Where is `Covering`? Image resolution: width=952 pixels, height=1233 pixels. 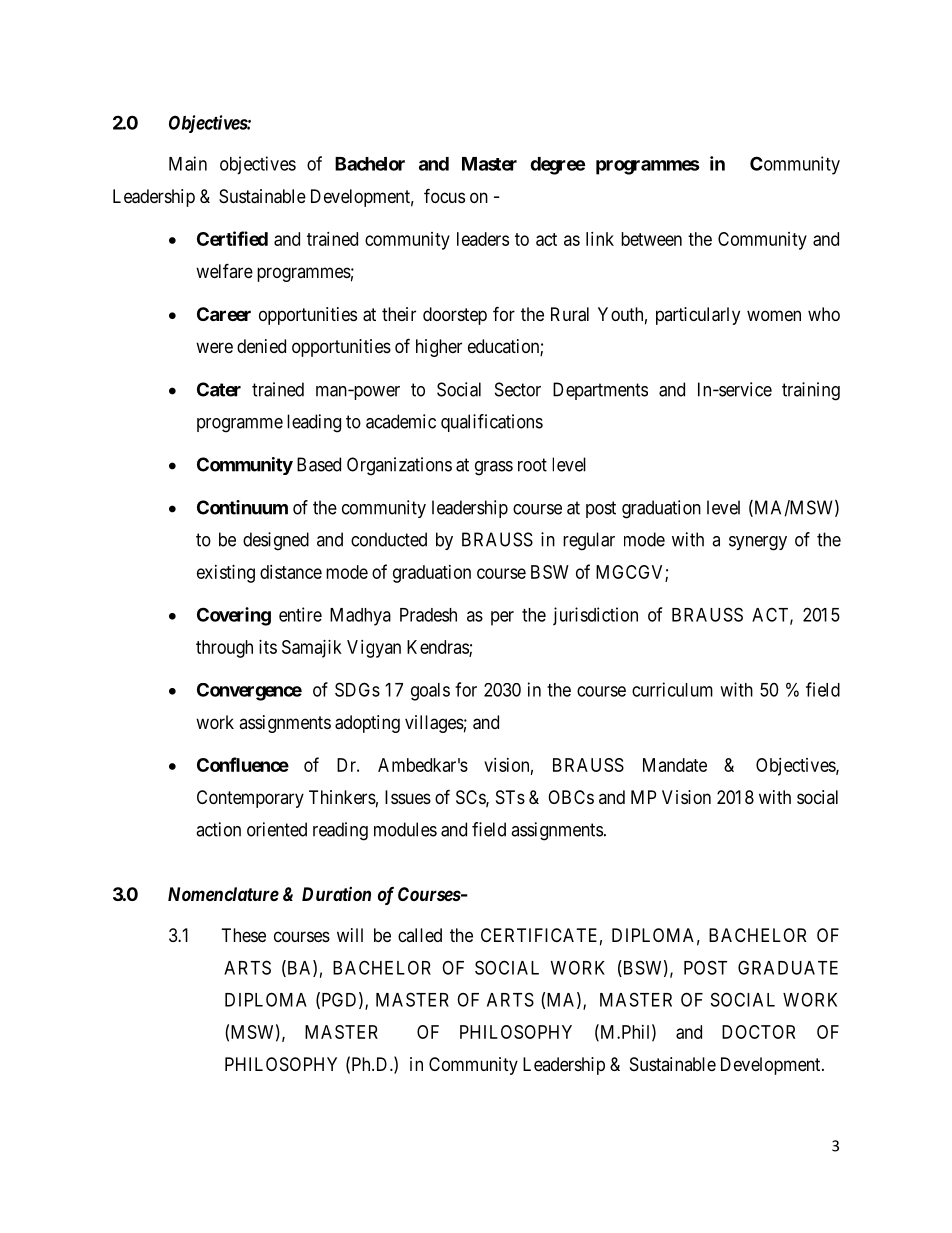 Covering is located at coordinates (234, 616).
